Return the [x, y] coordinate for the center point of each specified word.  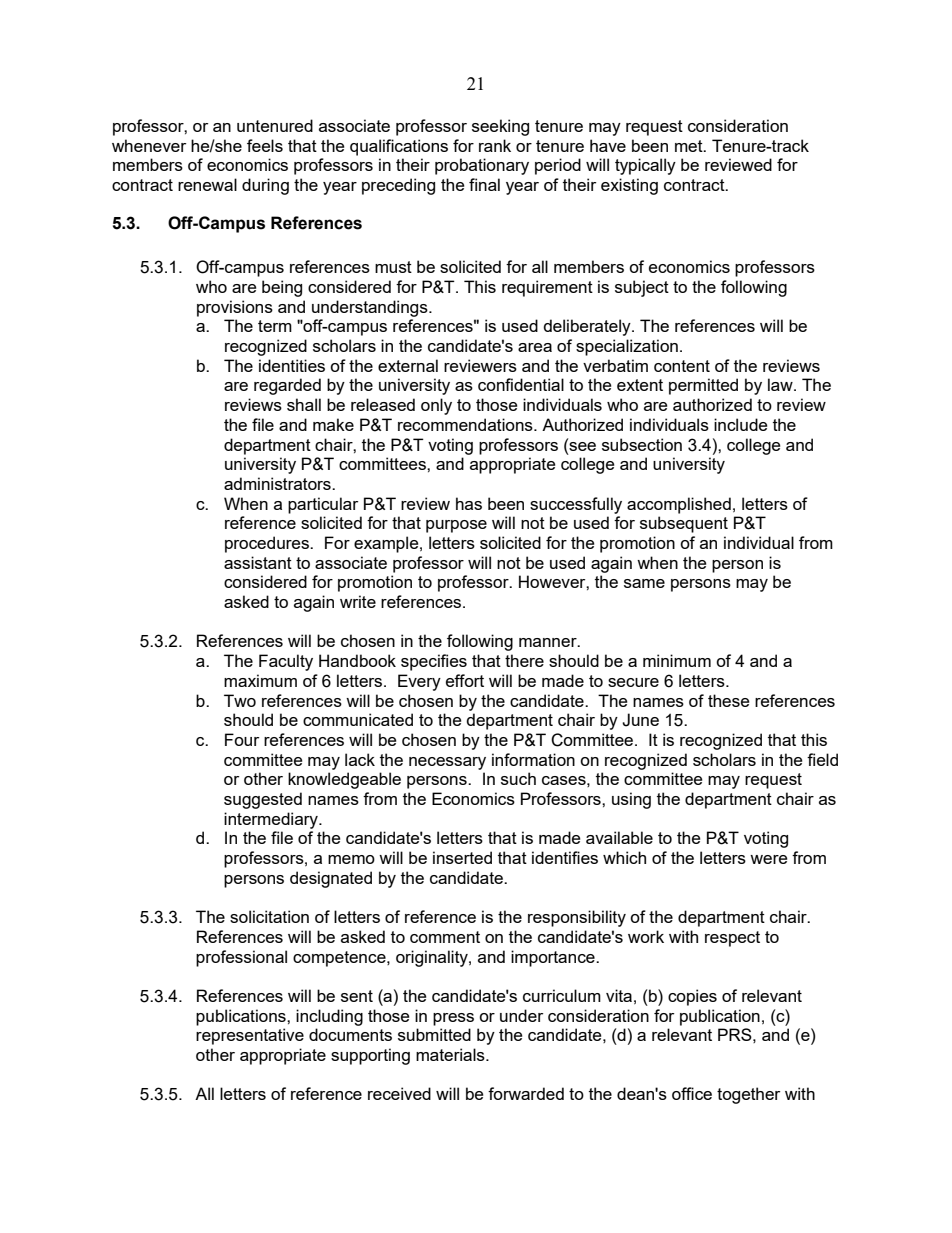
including [329, 1017]
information [533, 759]
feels [265, 145]
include [740, 424]
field [822, 759]
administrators [278, 483]
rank [495, 145]
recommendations [466, 424]
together [748, 1095]
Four [242, 739]
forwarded [526, 1093]
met [690, 146]
